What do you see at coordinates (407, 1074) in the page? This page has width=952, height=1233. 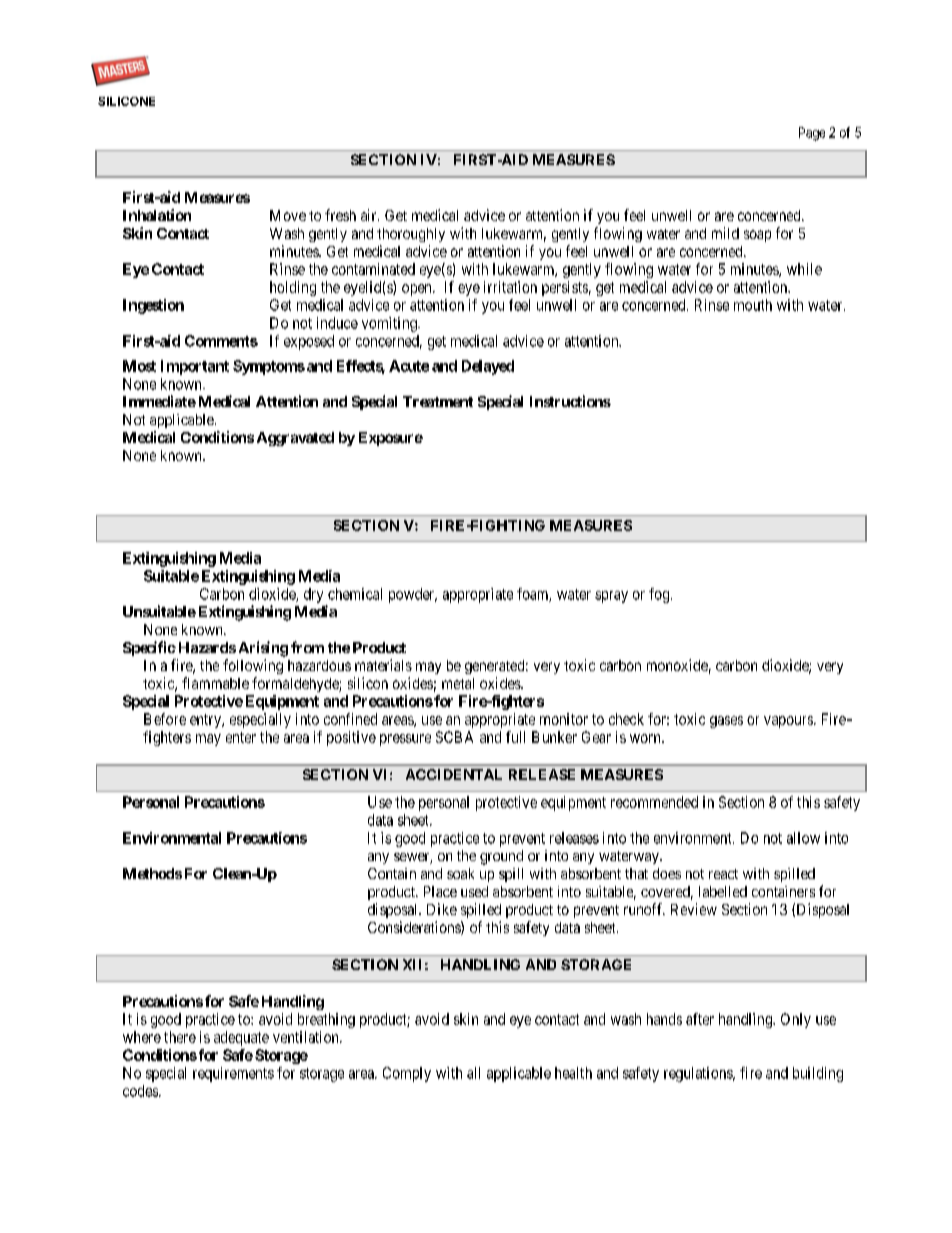 I see `Comply` at bounding box center [407, 1074].
